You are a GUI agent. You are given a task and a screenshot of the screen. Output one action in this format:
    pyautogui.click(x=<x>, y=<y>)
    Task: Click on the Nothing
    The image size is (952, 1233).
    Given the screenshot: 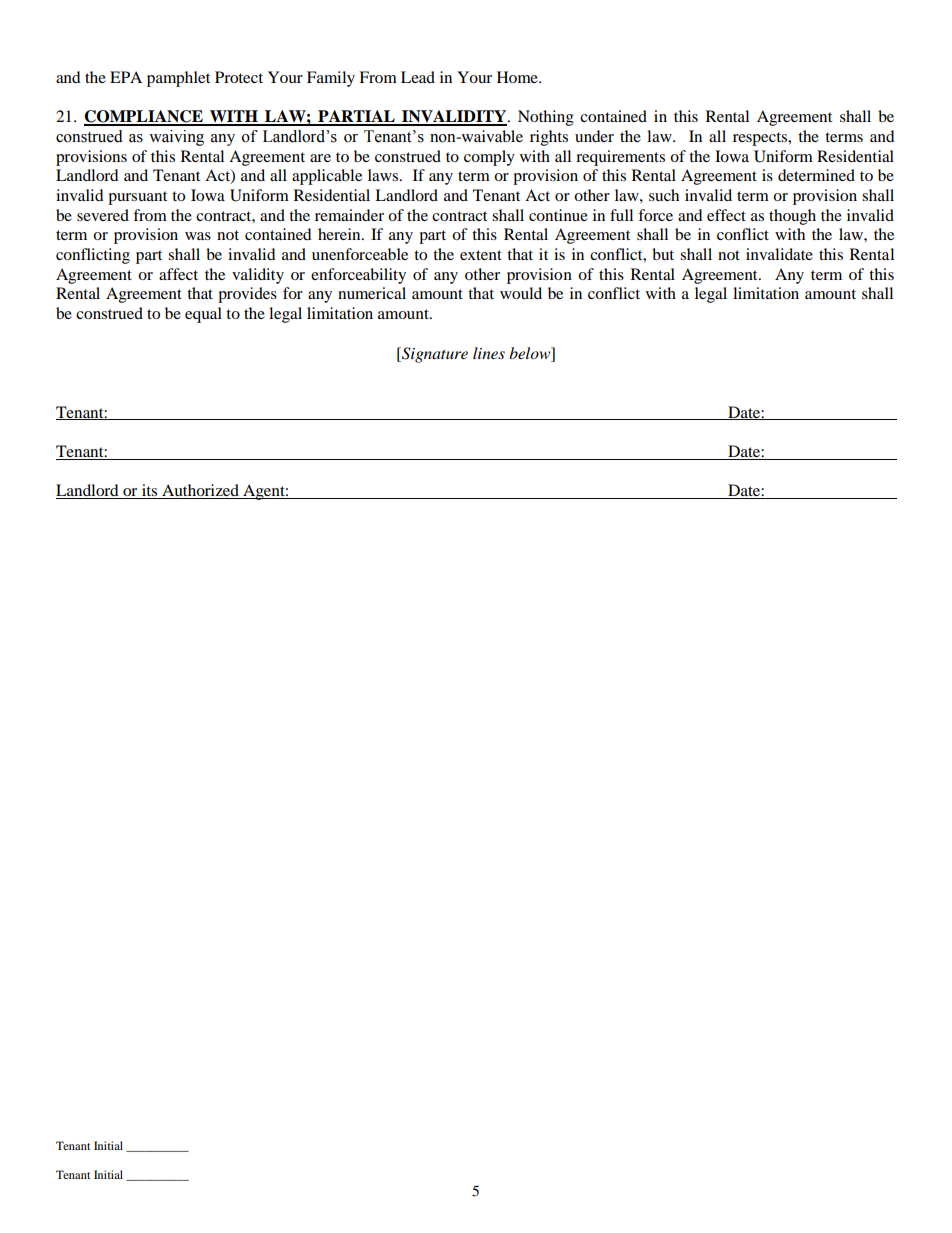 What is the action you would take?
    pyautogui.click(x=546, y=118)
